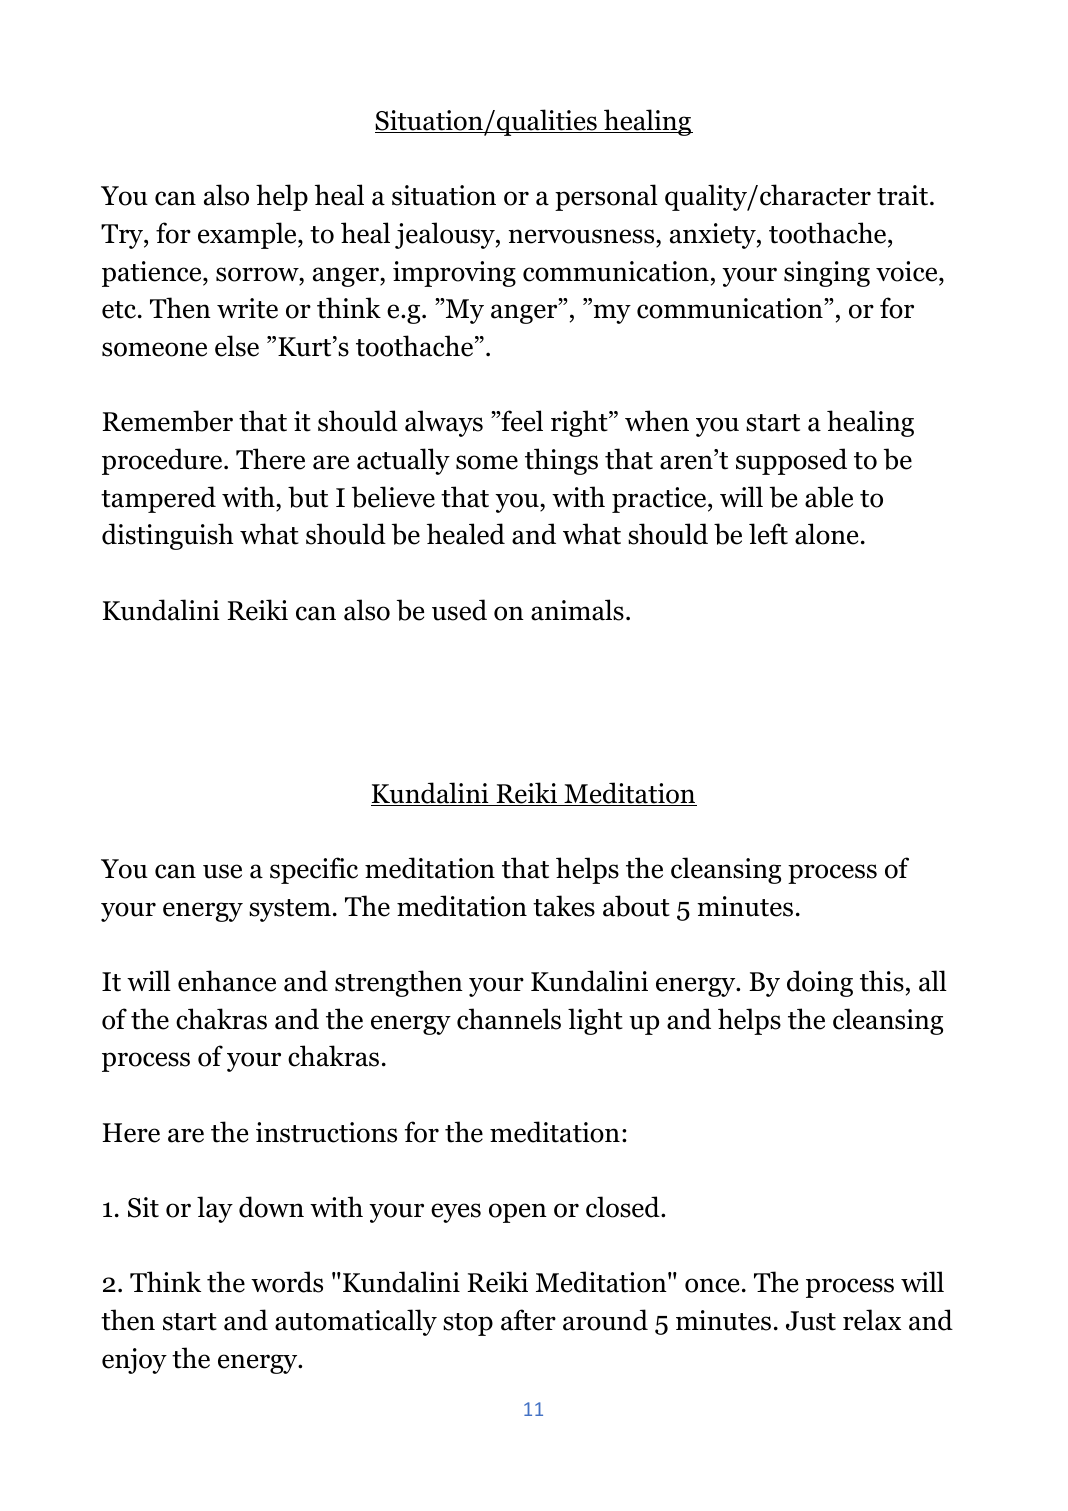  What do you see at coordinates (227, 981) in the page?
I see `enhance` at bounding box center [227, 981].
